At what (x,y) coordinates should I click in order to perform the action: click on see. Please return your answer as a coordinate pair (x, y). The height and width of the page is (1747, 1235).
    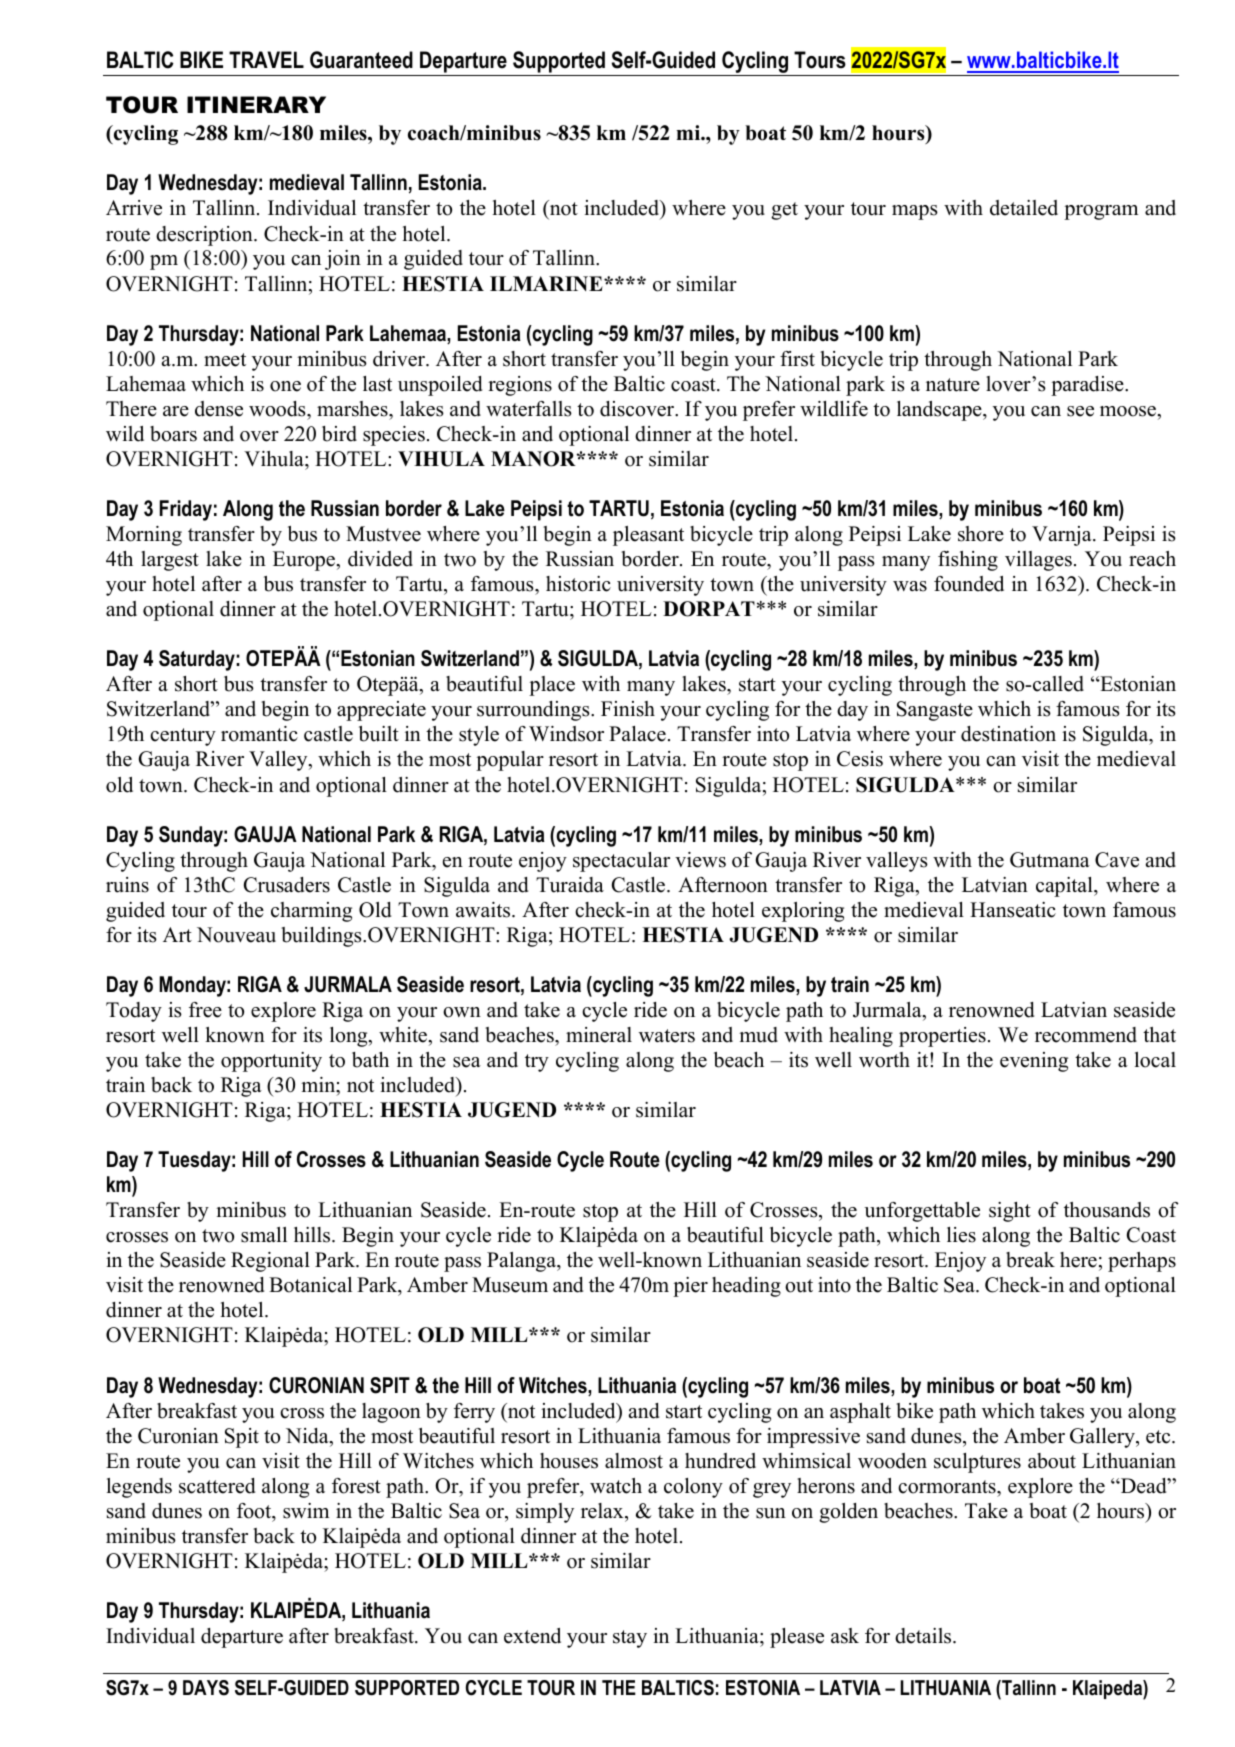
    Looking at the image, I should click on (1080, 411).
